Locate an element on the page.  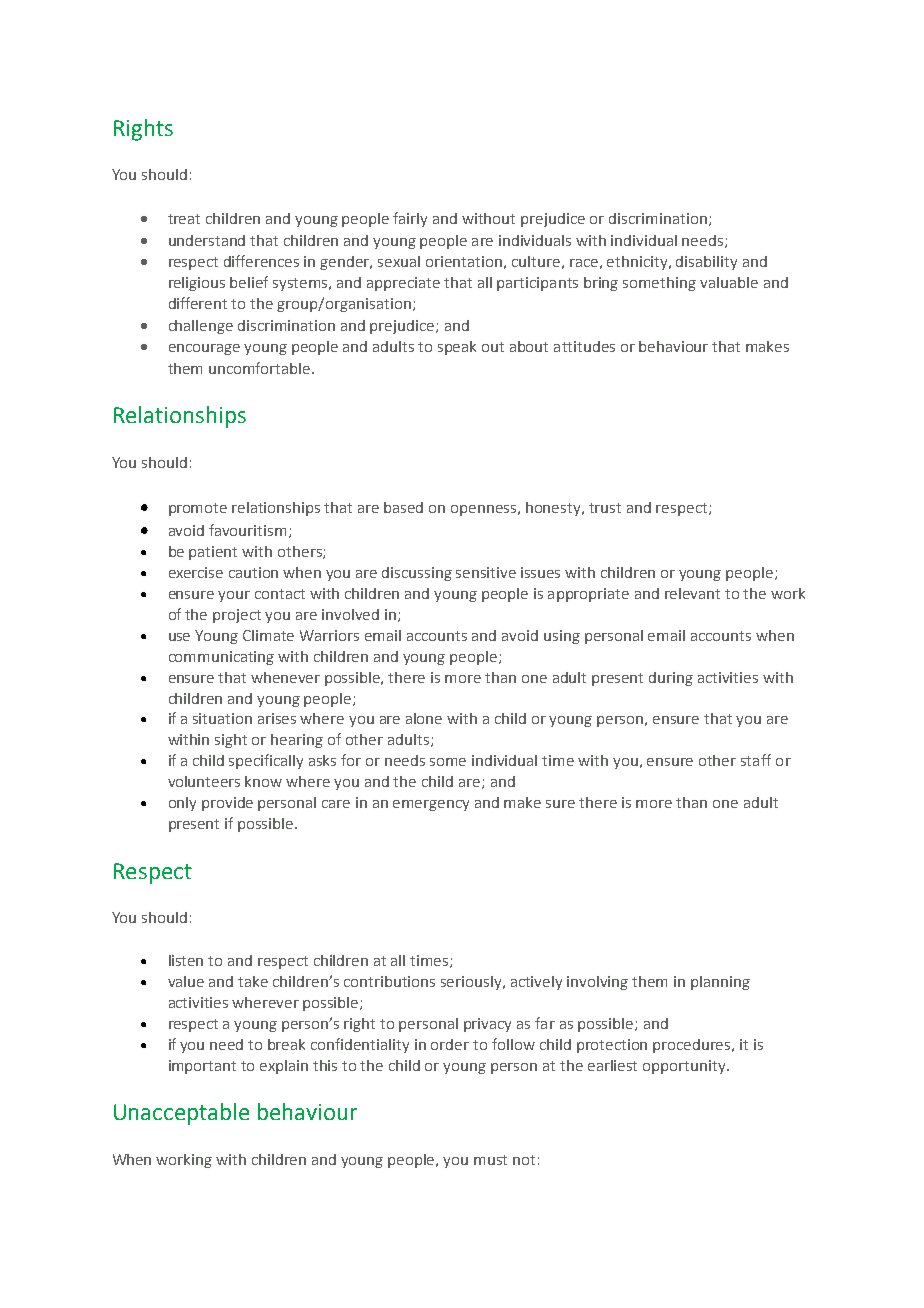
opportunity is located at coordinates (685, 1067).
